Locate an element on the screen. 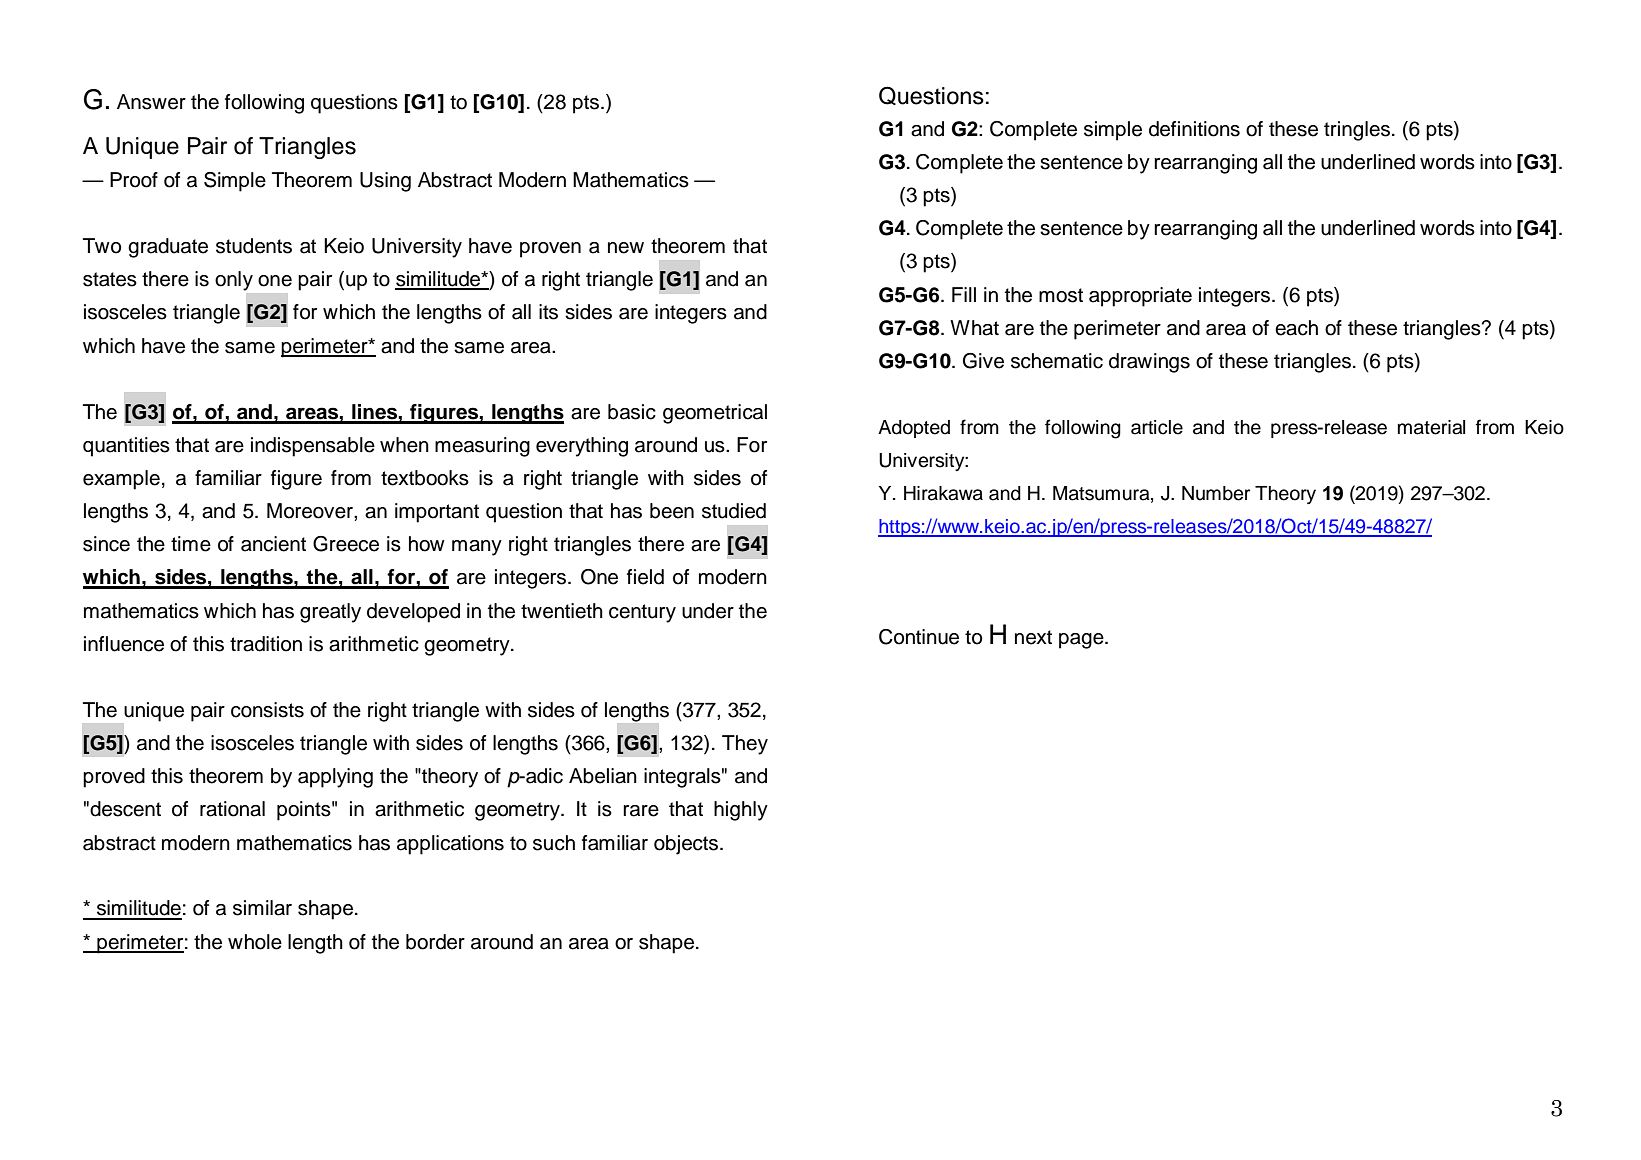 The height and width of the screenshot is (1160, 1641). studied is located at coordinates (734, 511).
